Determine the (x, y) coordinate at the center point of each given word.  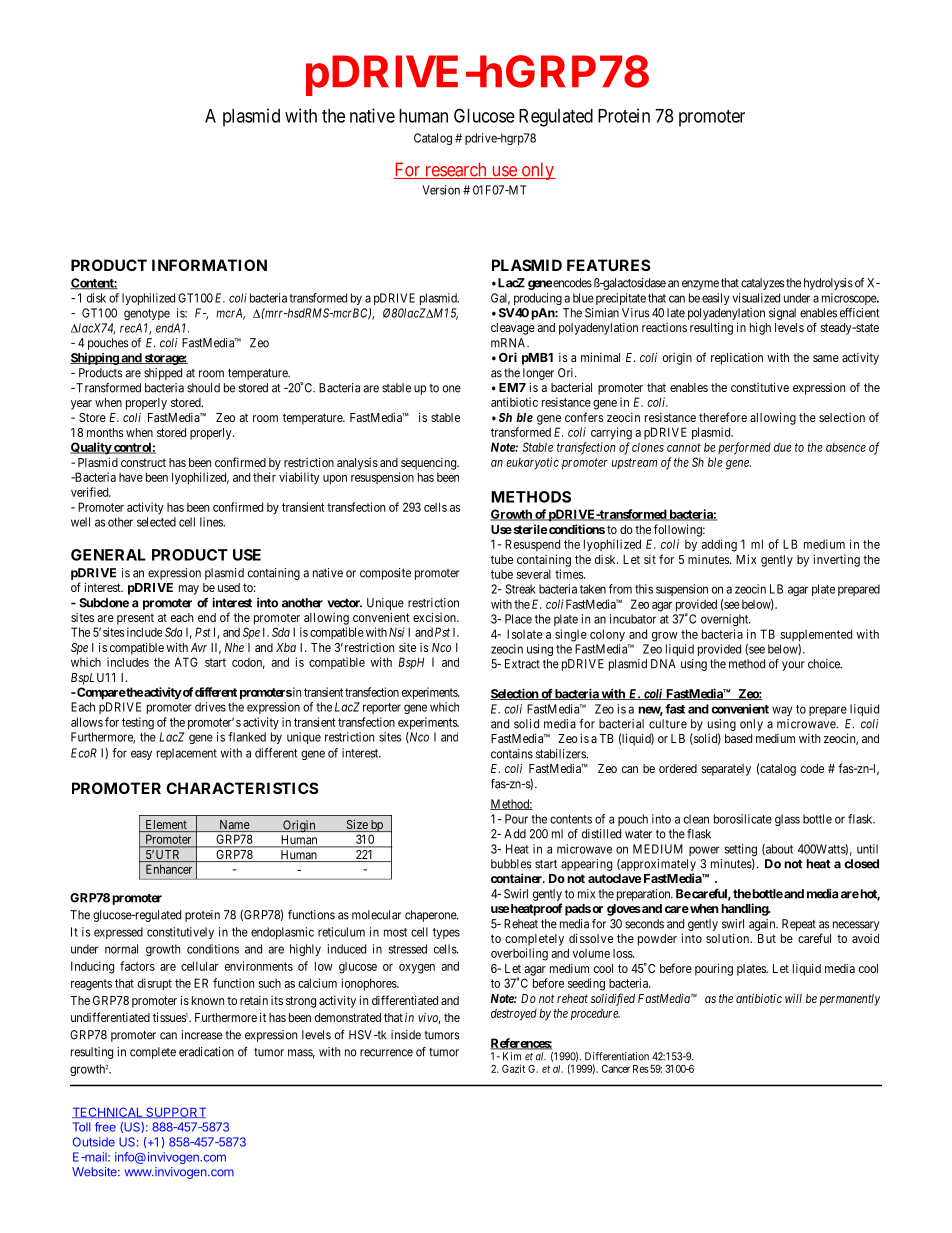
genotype (147, 314)
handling (745, 909)
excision (435, 617)
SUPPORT (175, 1112)
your (793, 666)
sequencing (430, 464)
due (783, 447)
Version (441, 190)
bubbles (511, 864)
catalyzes (763, 284)
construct (143, 462)
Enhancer (169, 869)
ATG (186, 662)
